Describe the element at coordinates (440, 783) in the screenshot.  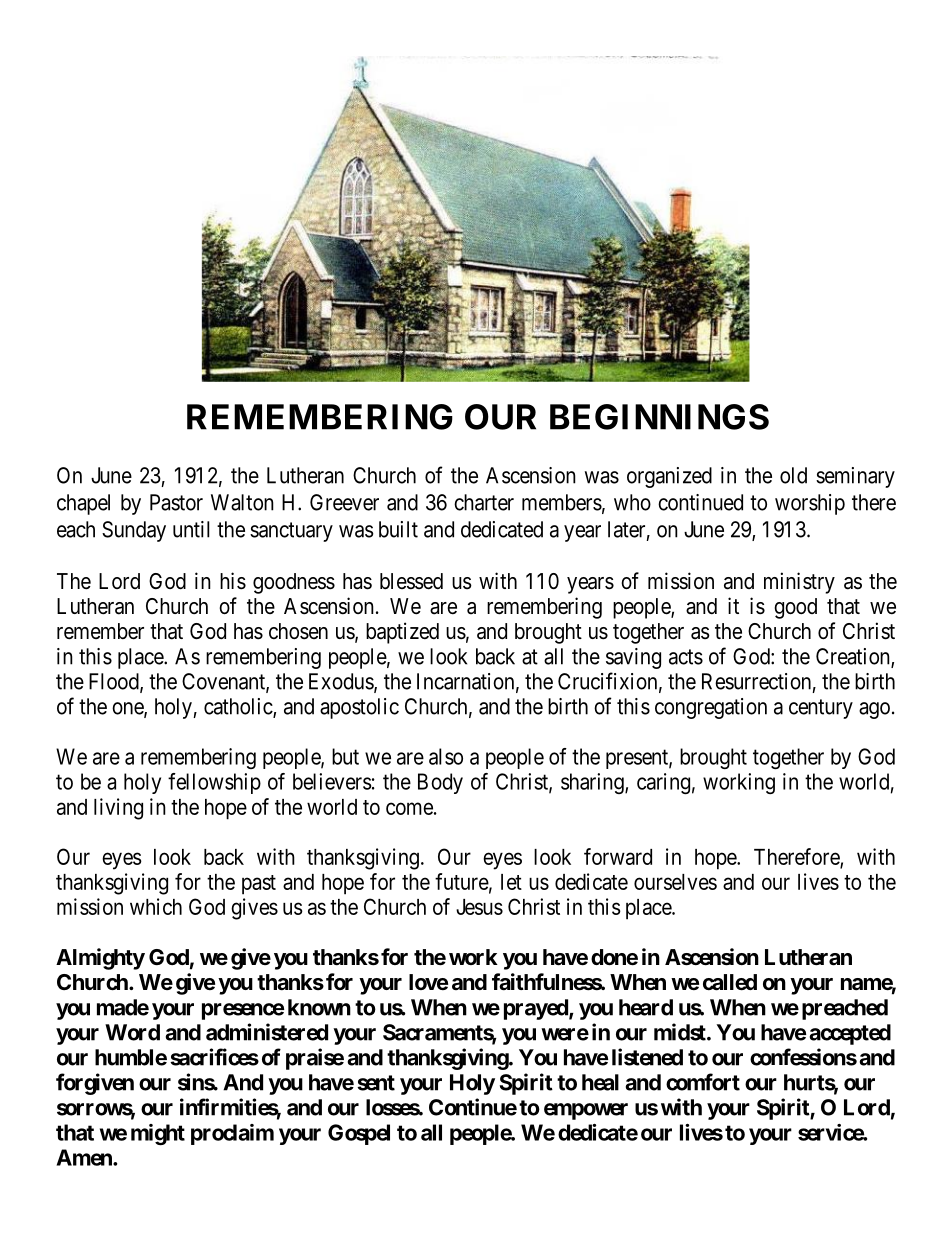
I see `Body` at that location.
